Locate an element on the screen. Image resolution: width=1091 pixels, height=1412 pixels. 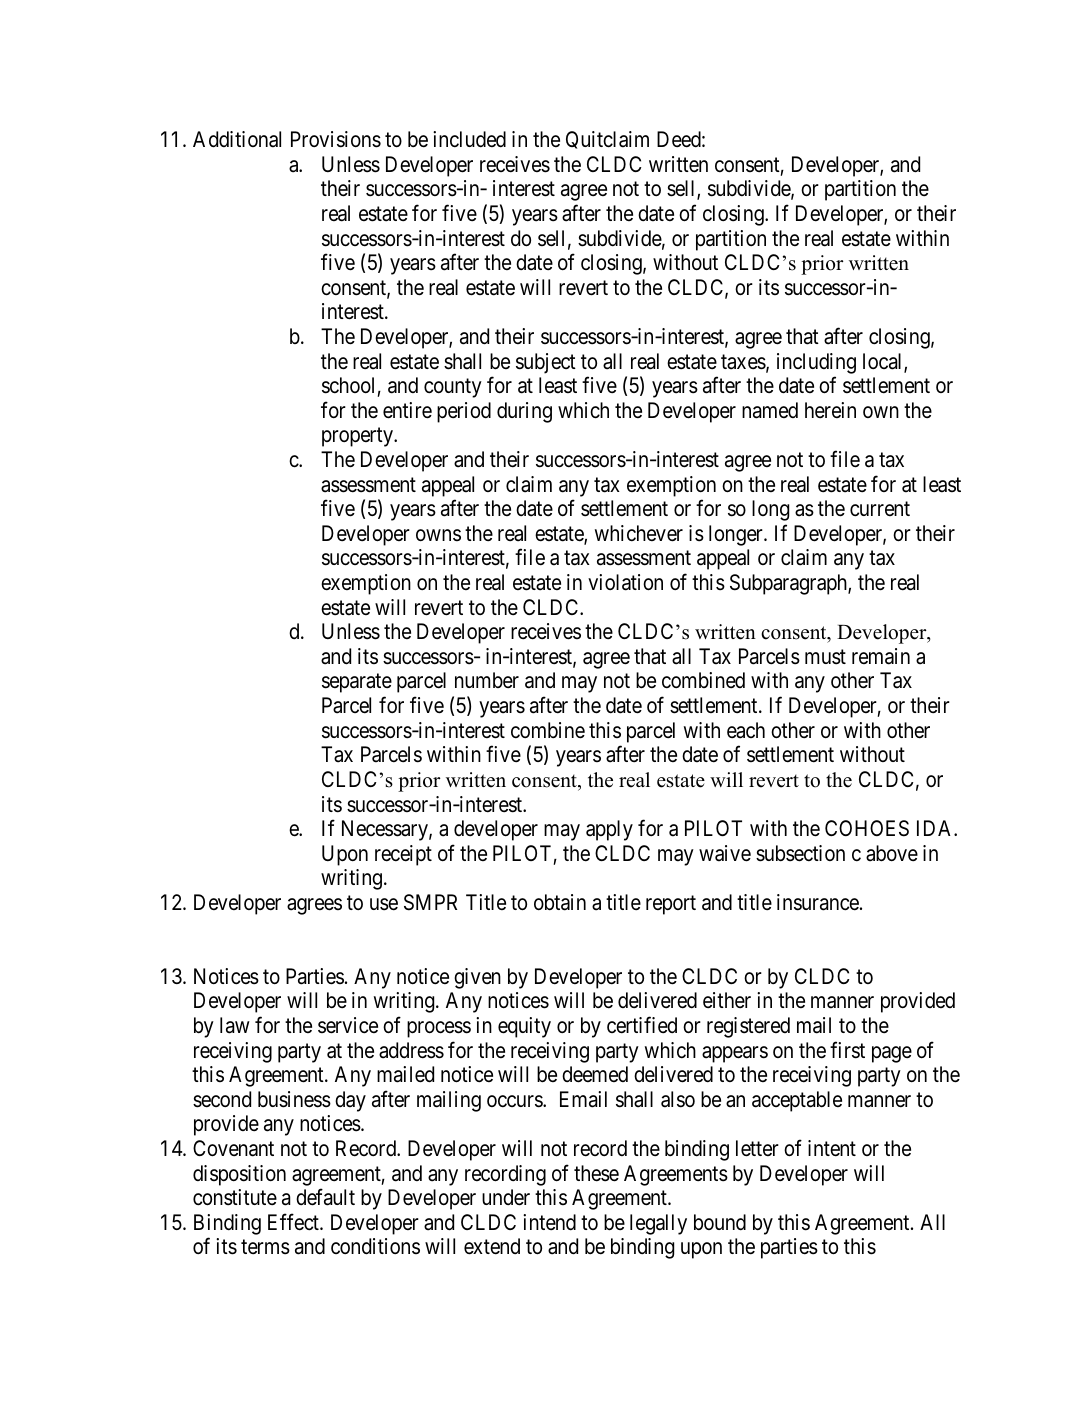
above is located at coordinates (892, 853).
